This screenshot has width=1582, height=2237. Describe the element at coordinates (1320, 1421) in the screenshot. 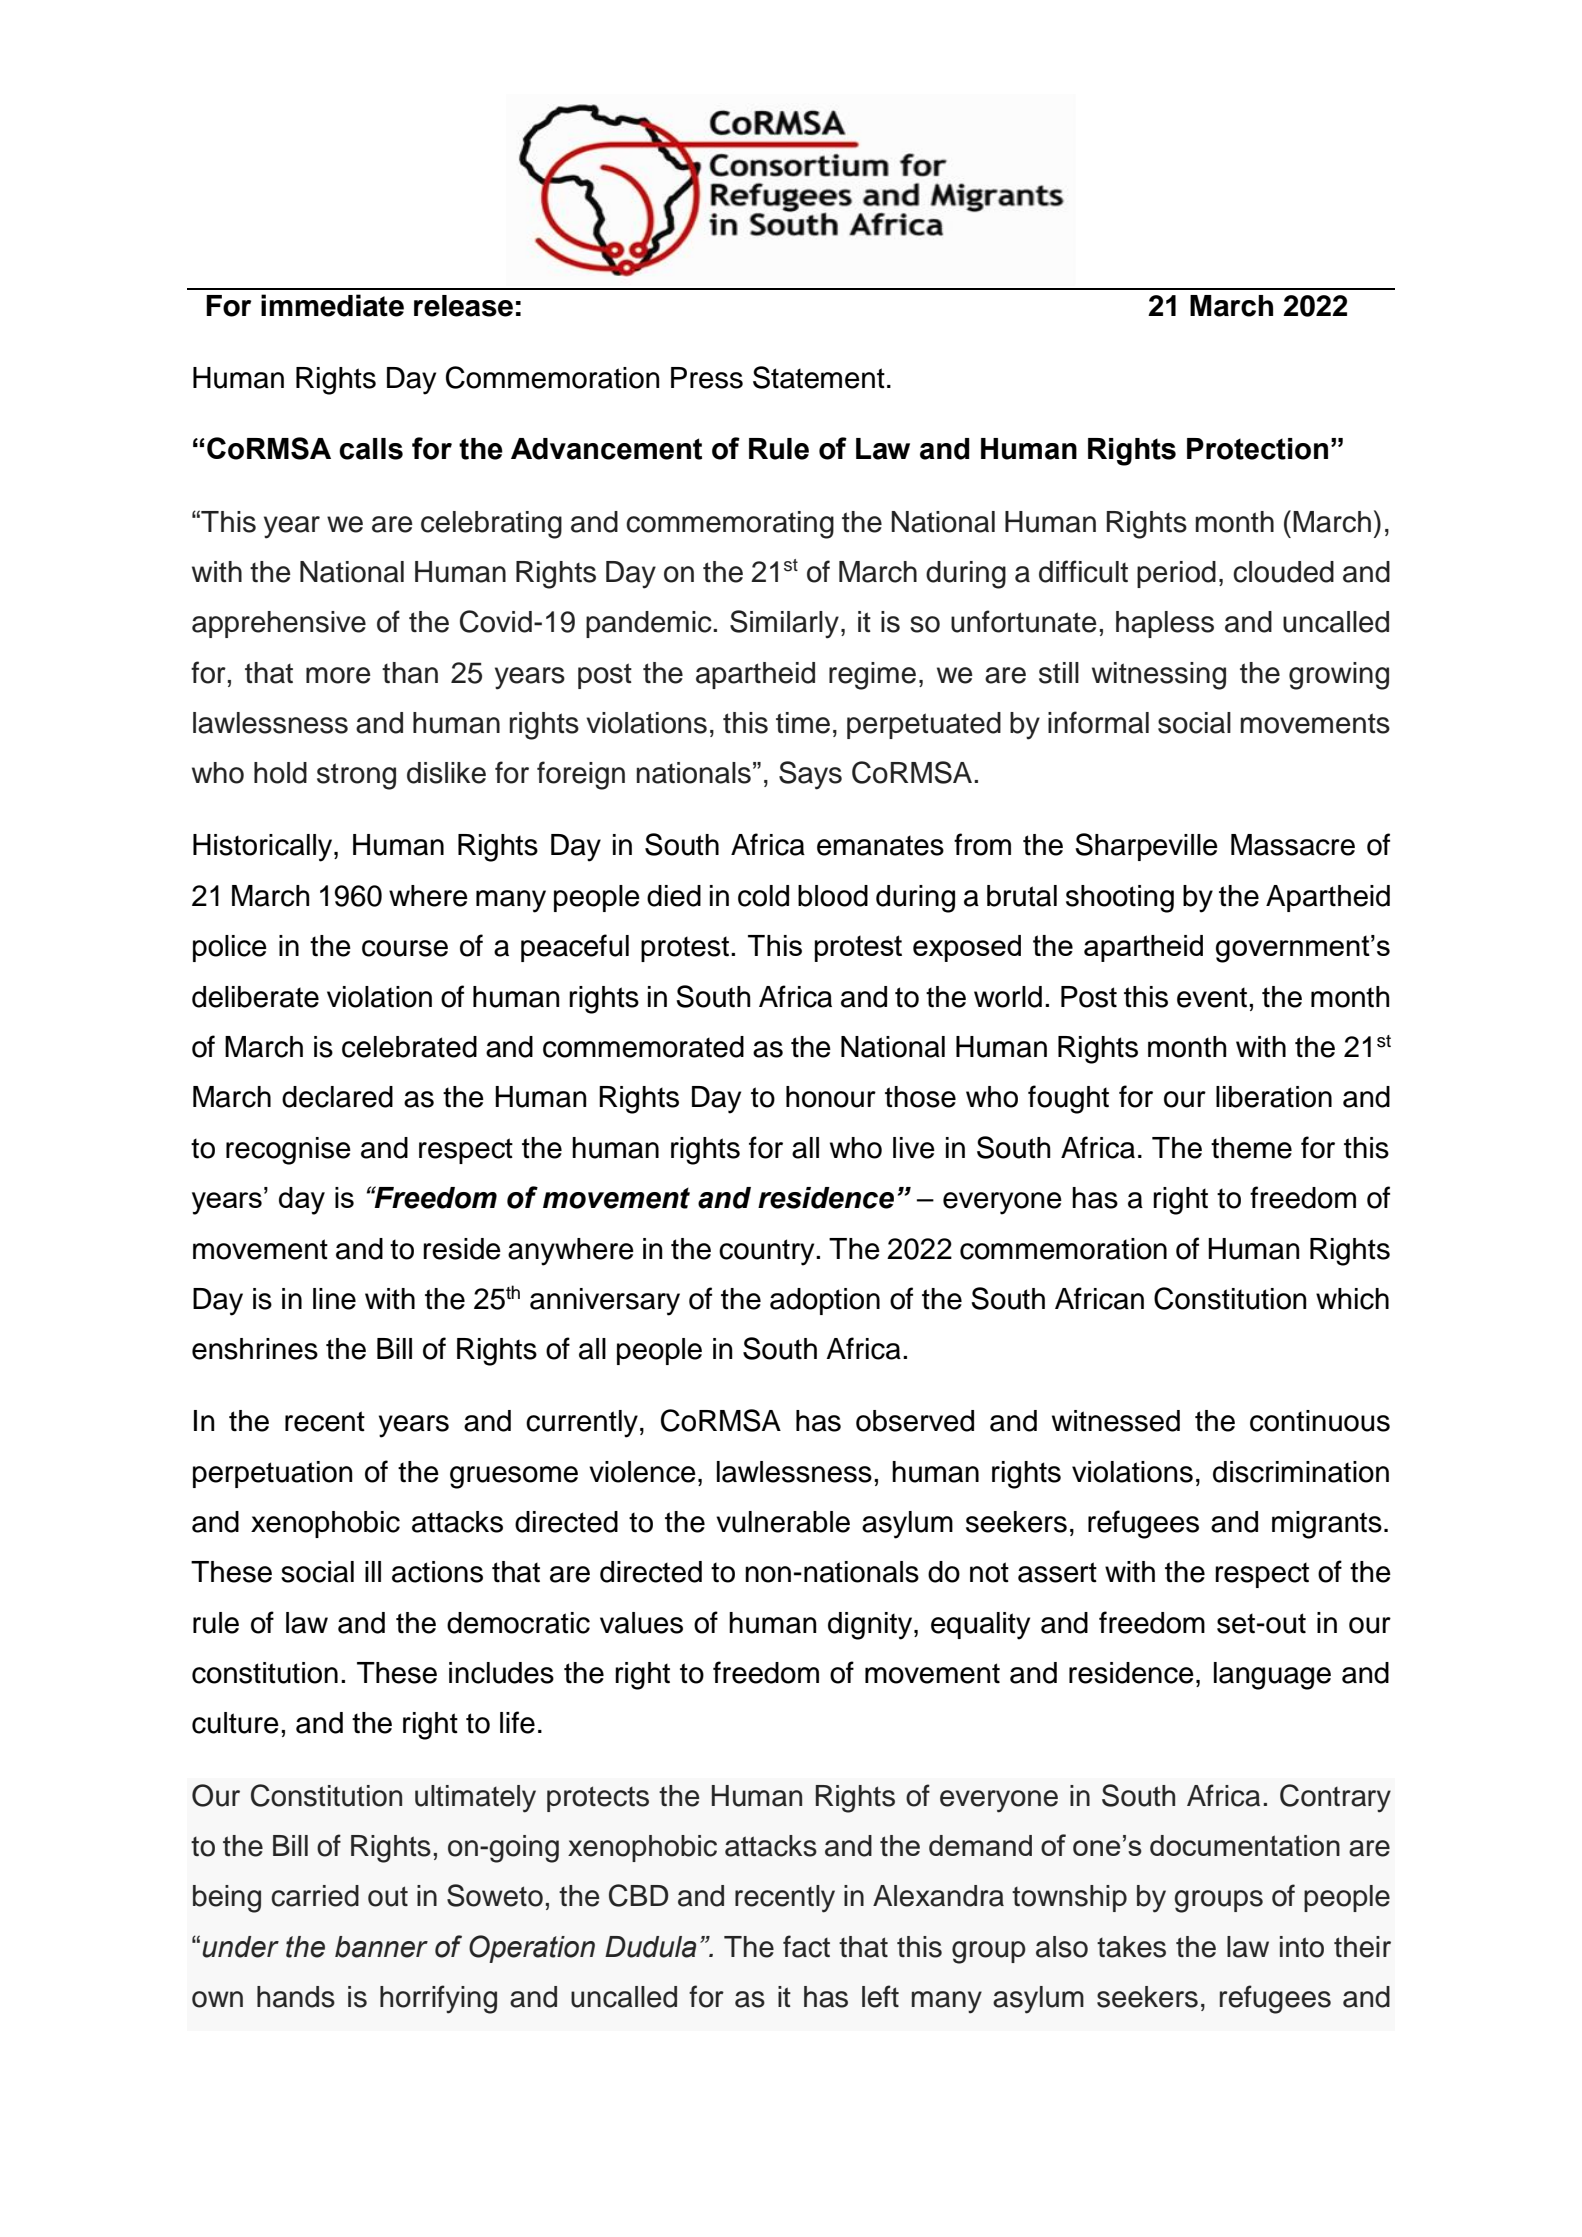

I see `continuous` at that location.
